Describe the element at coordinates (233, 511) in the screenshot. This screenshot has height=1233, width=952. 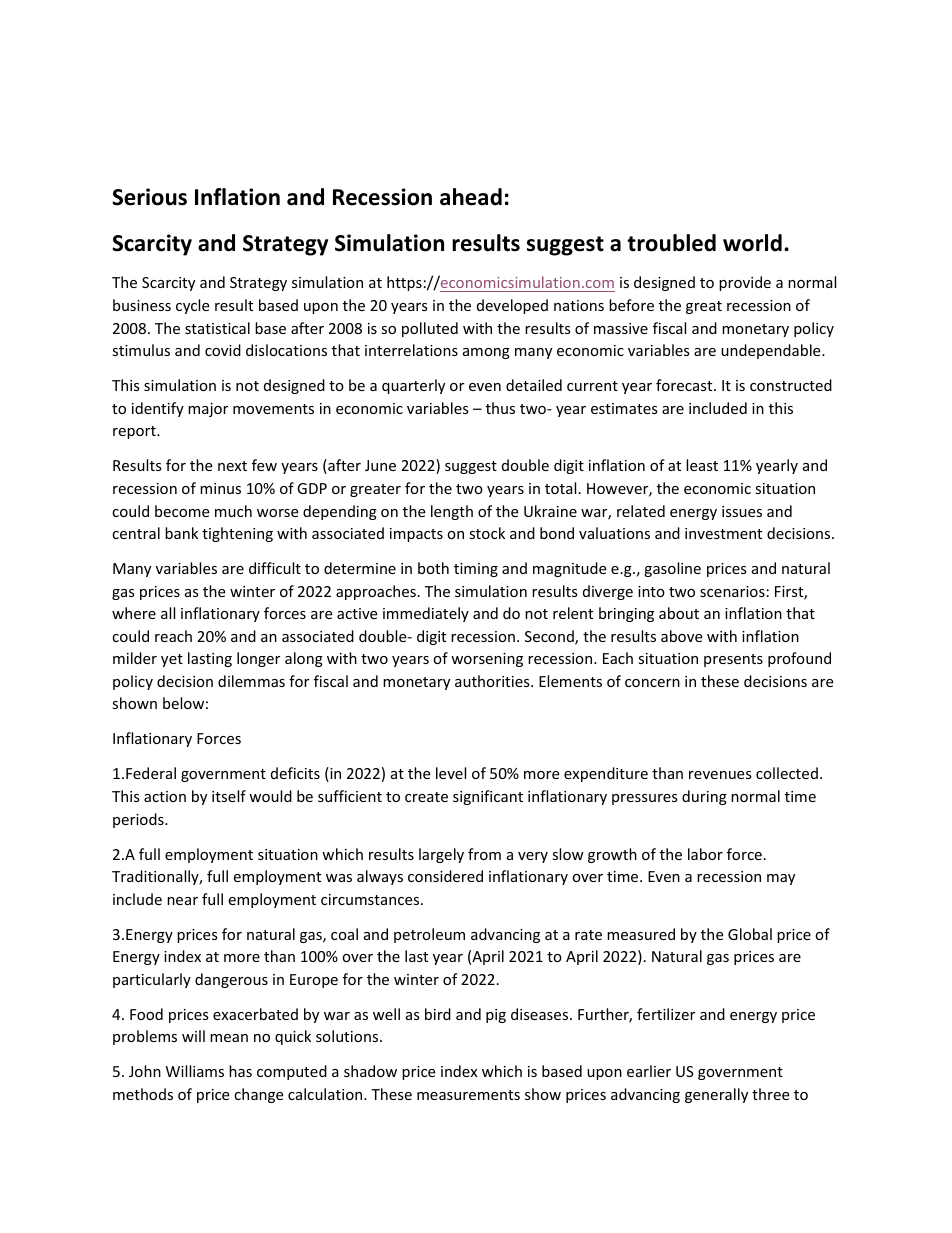
I see `much` at that location.
